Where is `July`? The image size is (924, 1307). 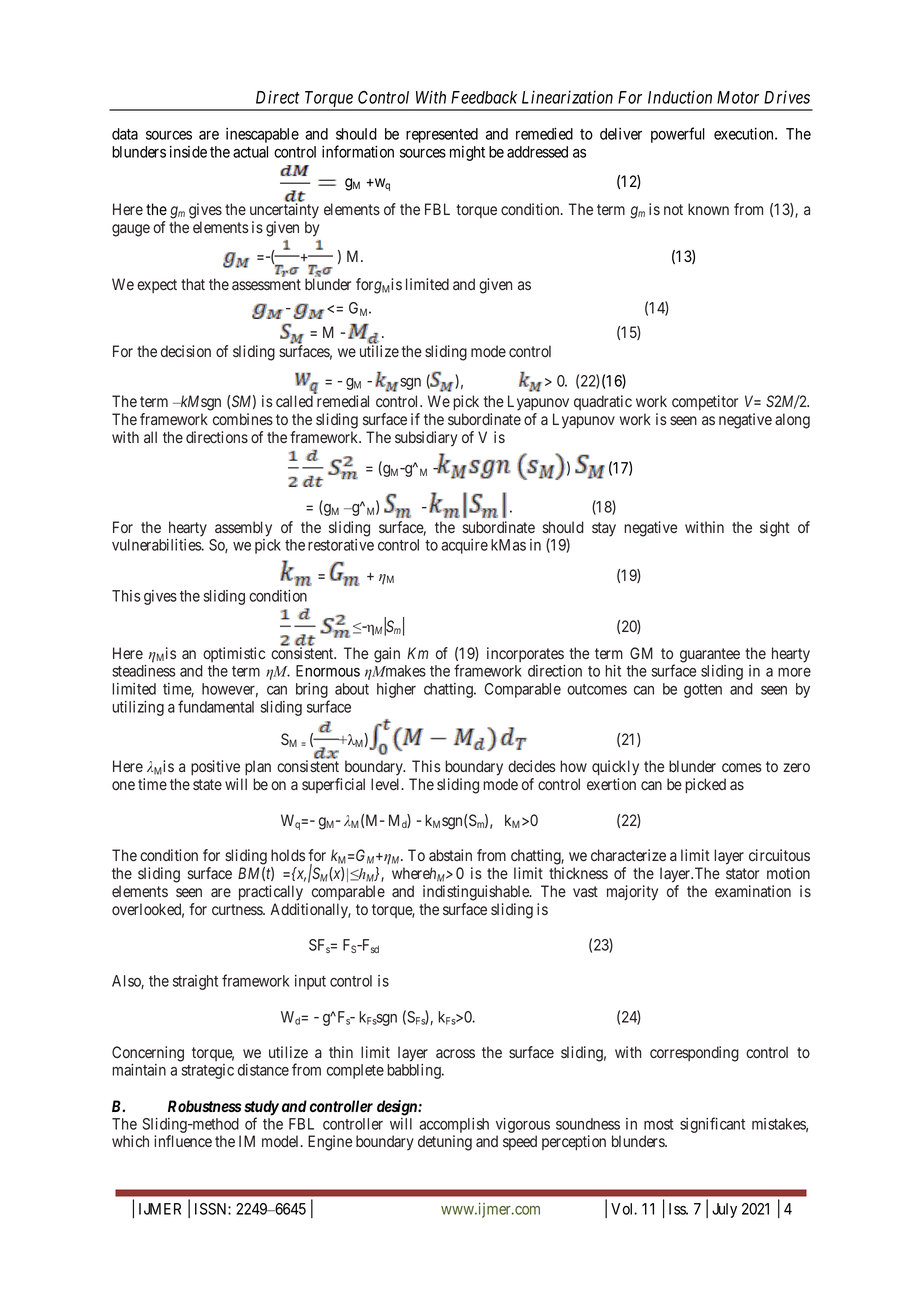 July is located at coordinates (724, 1210).
